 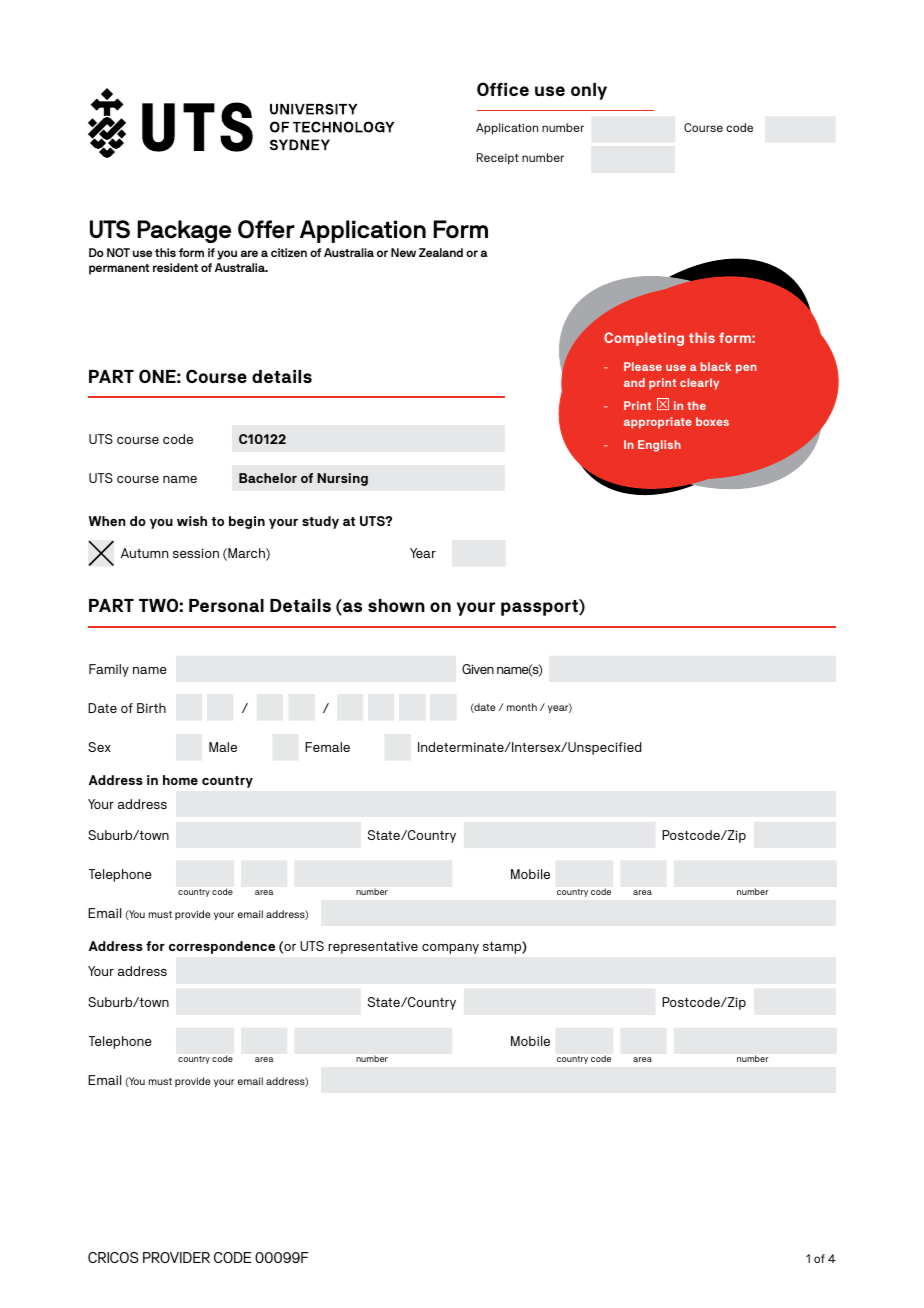 I want to click on Package, so click(x=184, y=231).
